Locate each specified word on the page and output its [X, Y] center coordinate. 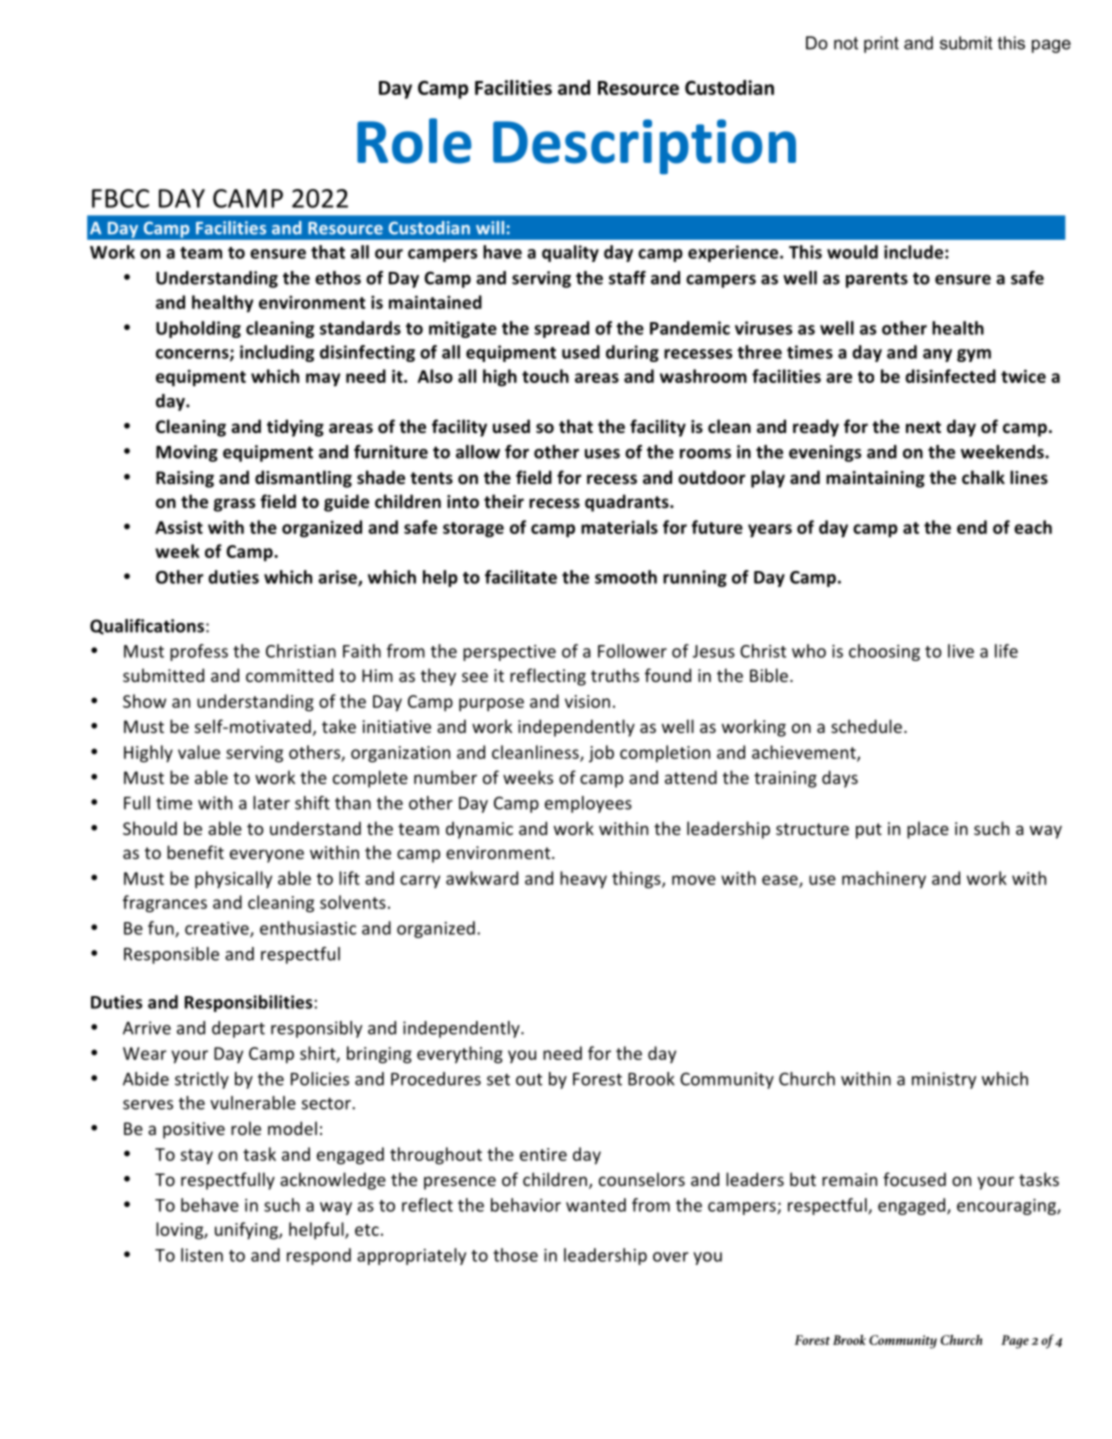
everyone [267, 856]
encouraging [1007, 1207]
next [923, 427]
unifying [247, 1231]
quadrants [628, 503]
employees [588, 804]
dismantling [303, 479]
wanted [596, 1205]
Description [644, 147]
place [928, 830]
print [881, 44]
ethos [338, 278]
